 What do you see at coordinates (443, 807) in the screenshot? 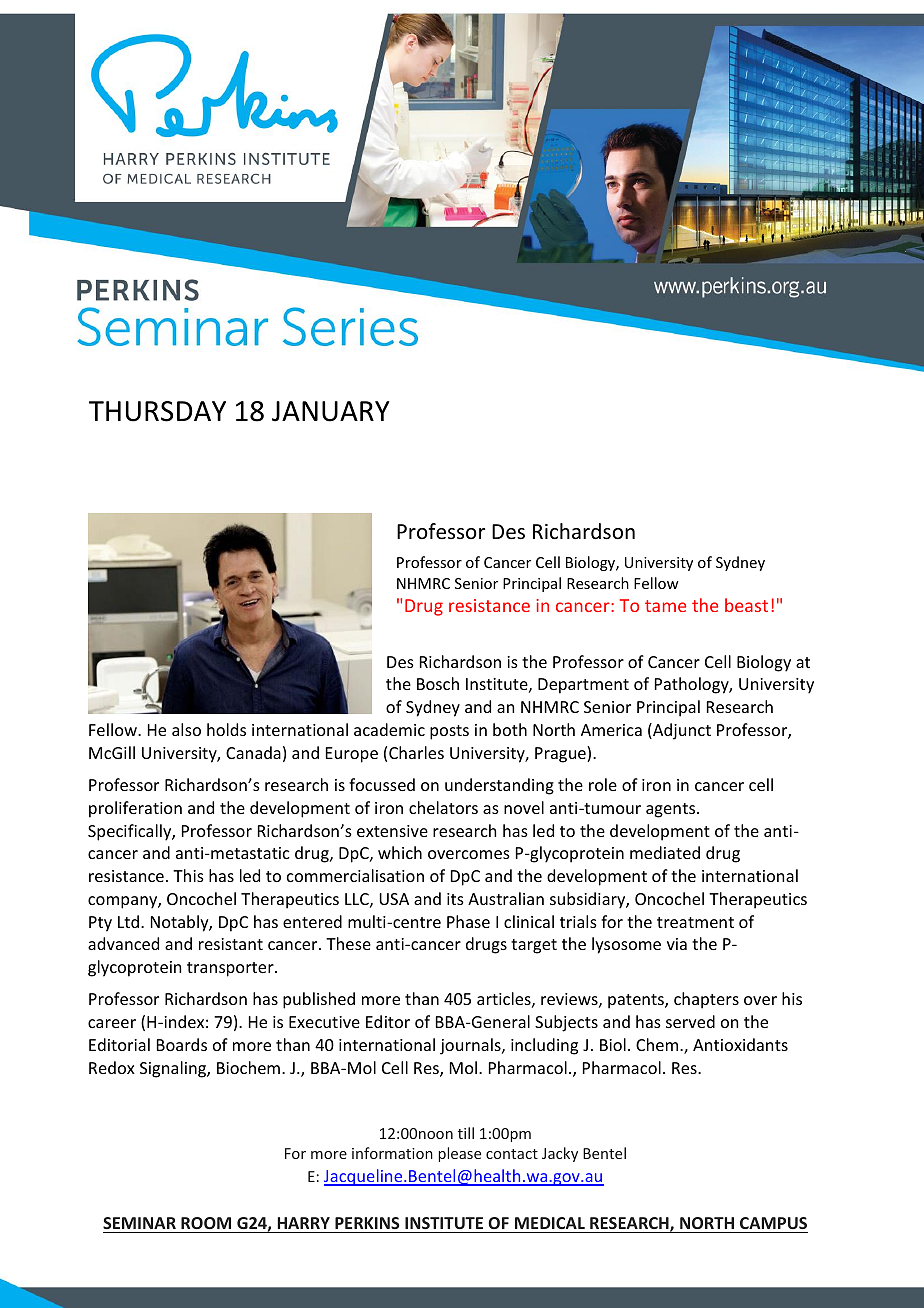
I see `chelators` at bounding box center [443, 807].
